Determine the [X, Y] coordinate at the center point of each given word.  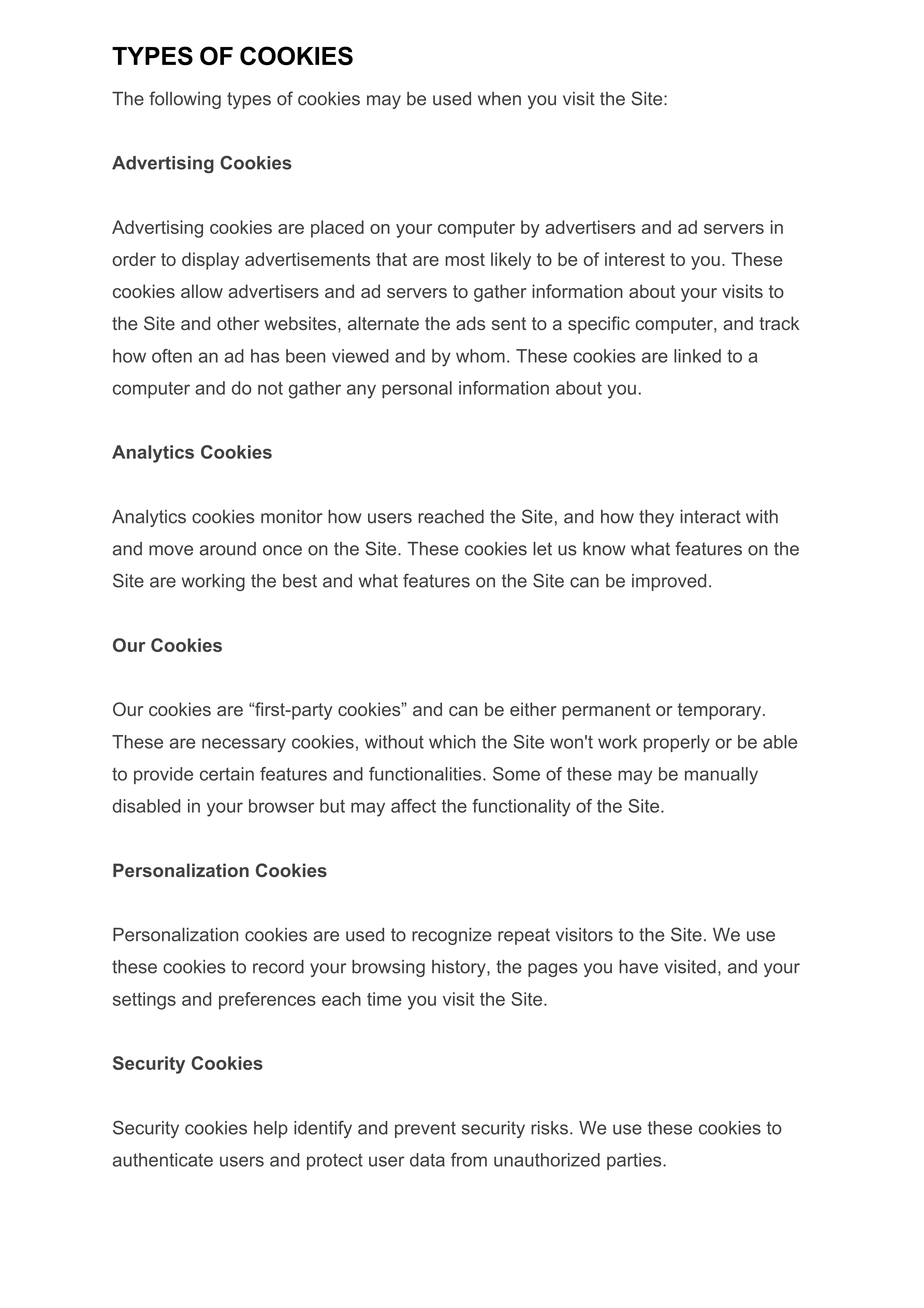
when [499, 99]
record [278, 967]
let [542, 549]
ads [470, 323]
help [271, 1129]
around [228, 549]
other [238, 323]
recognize [452, 936]
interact [710, 517]
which [452, 742]
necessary [244, 745]
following [185, 100]
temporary [721, 711]
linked [697, 356]
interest [635, 259]
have [638, 967]
